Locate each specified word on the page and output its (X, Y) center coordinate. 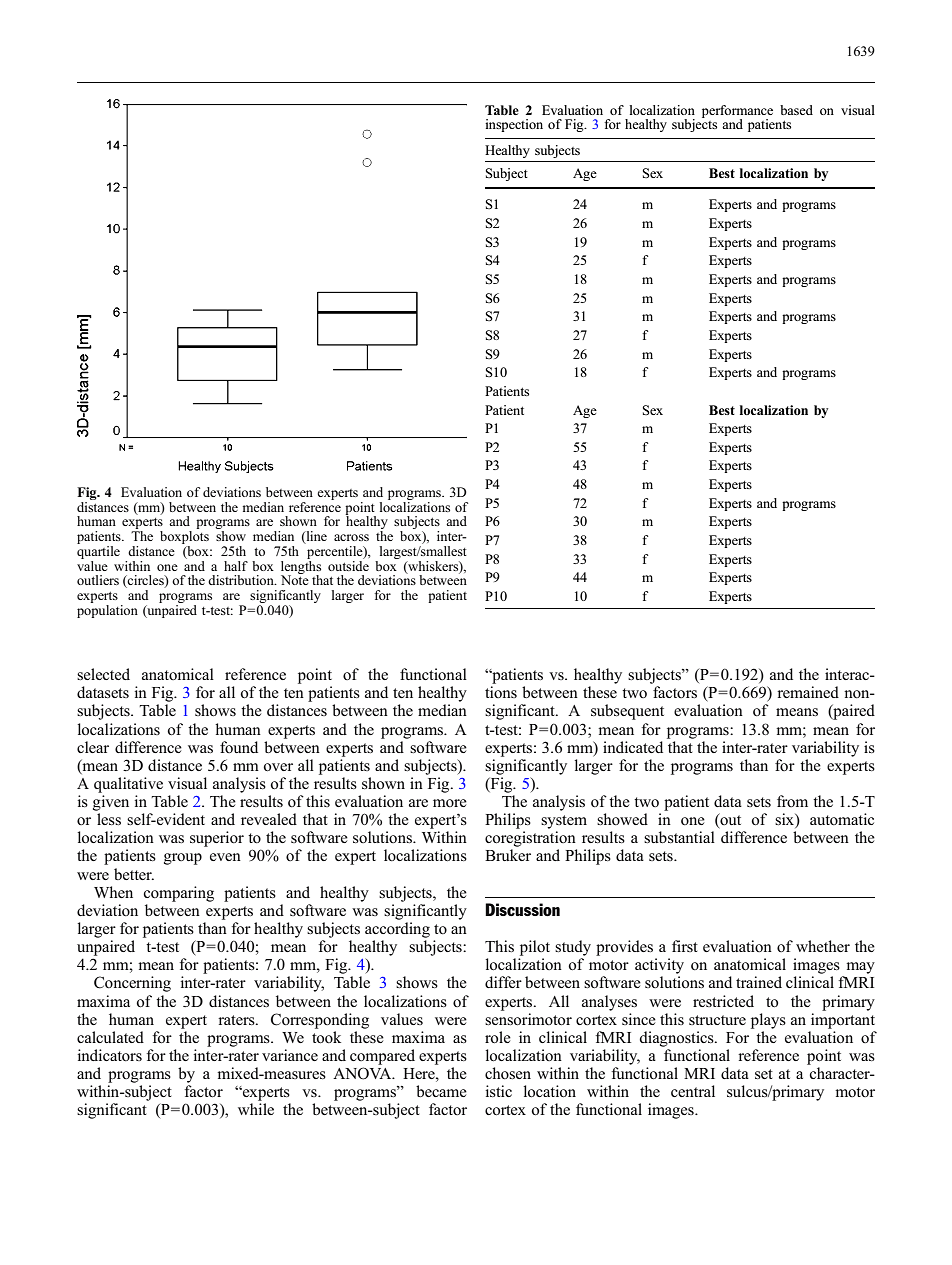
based (796, 110)
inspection (514, 125)
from (792, 801)
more (450, 803)
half (236, 566)
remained (808, 692)
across (351, 537)
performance (737, 112)
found (239, 747)
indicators (109, 1055)
